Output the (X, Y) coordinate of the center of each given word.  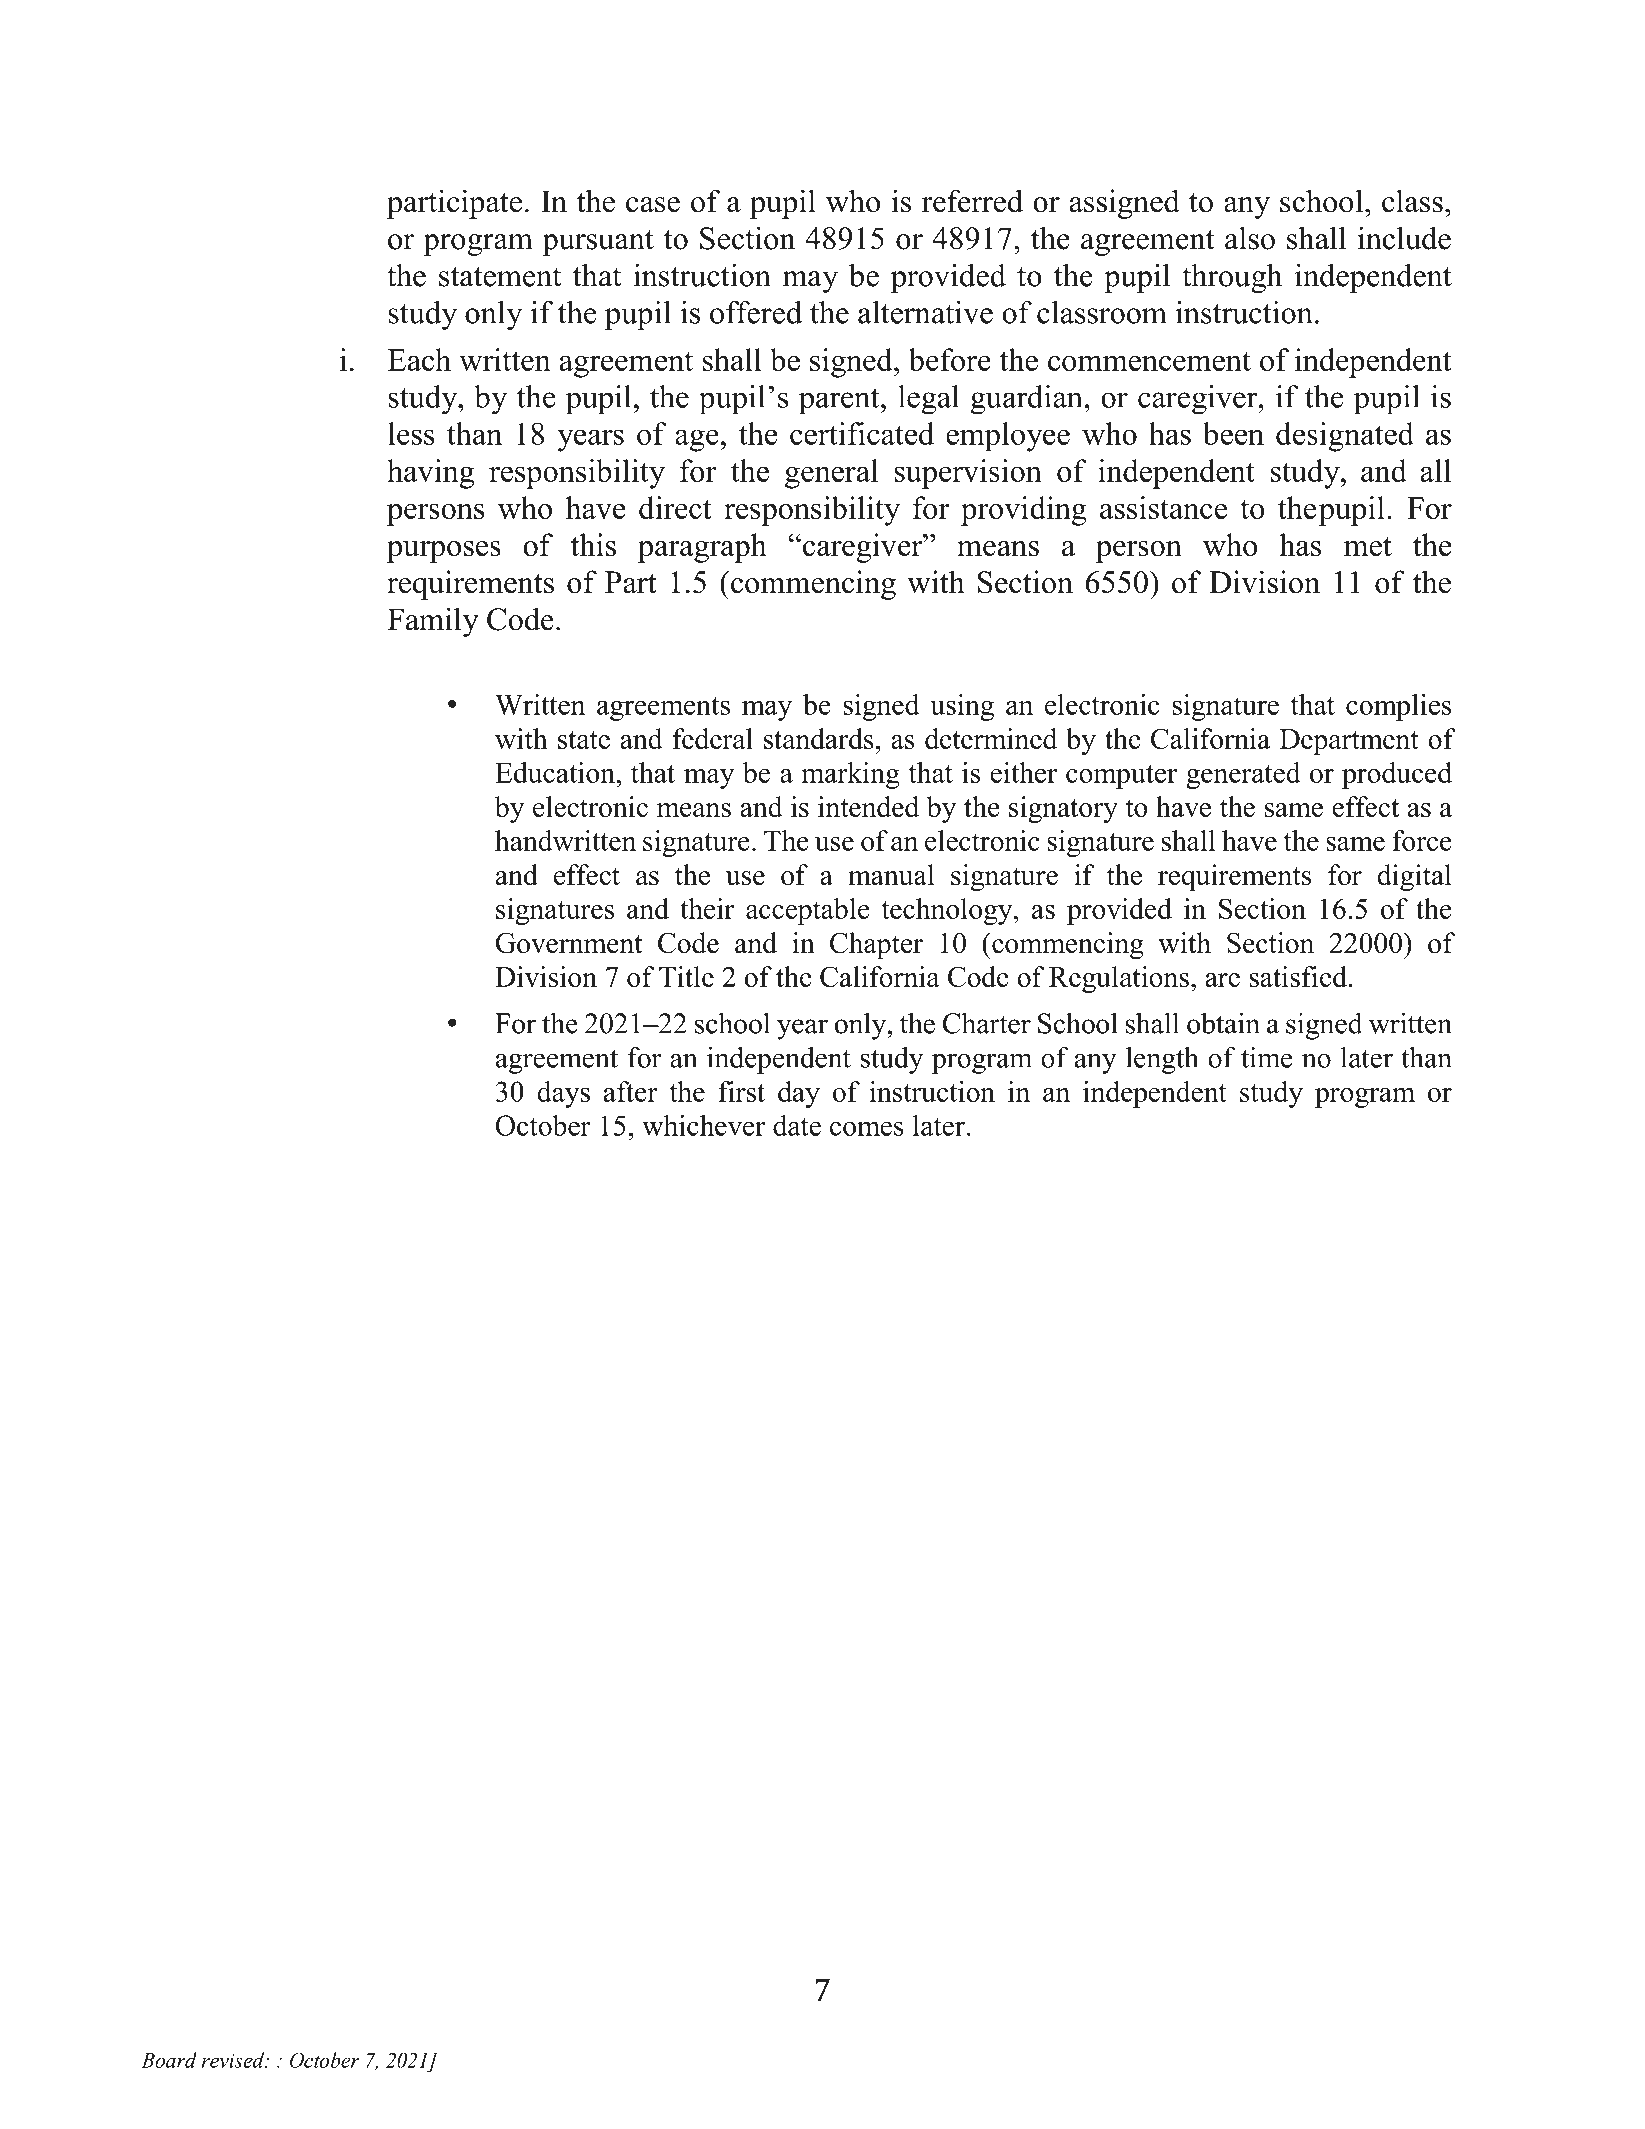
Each (419, 359)
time (1266, 1057)
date (797, 1125)
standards (819, 738)
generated (1243, 775)
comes (867, 1128)
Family (433, 622)
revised (234, 2060)
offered (756, 312)
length (1162, 1060)
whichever (703, 1125)
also (1250, 238)
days (563, 1094)
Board (169, 2060)
